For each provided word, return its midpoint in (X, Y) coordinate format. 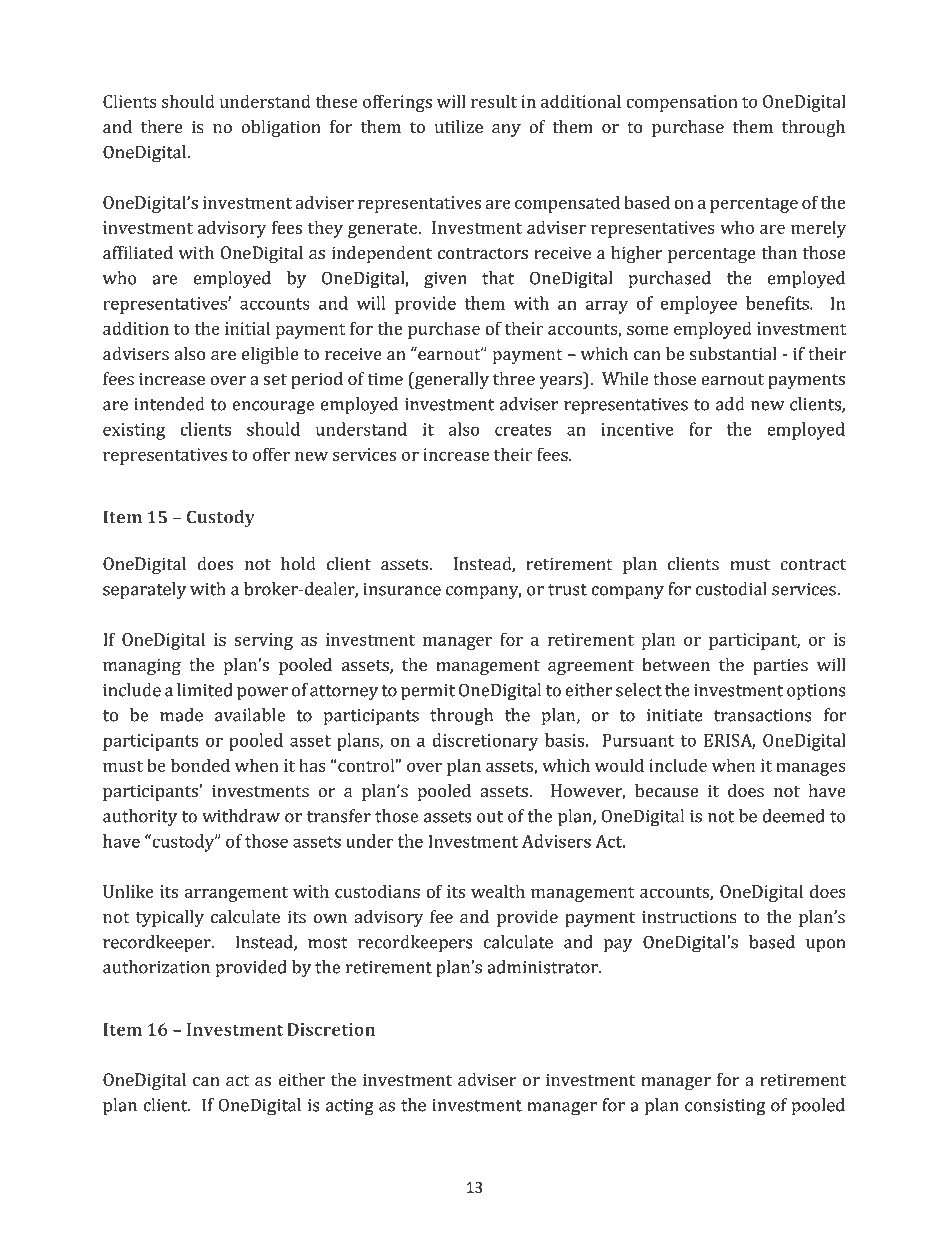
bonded (200, 765)
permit (428, 692)
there (162, 126)
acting (350, 1107)
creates (523, 430)
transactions (763, 715)
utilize (459, 126)
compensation (682, 103)
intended (169, 404)
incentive (638, 429)
